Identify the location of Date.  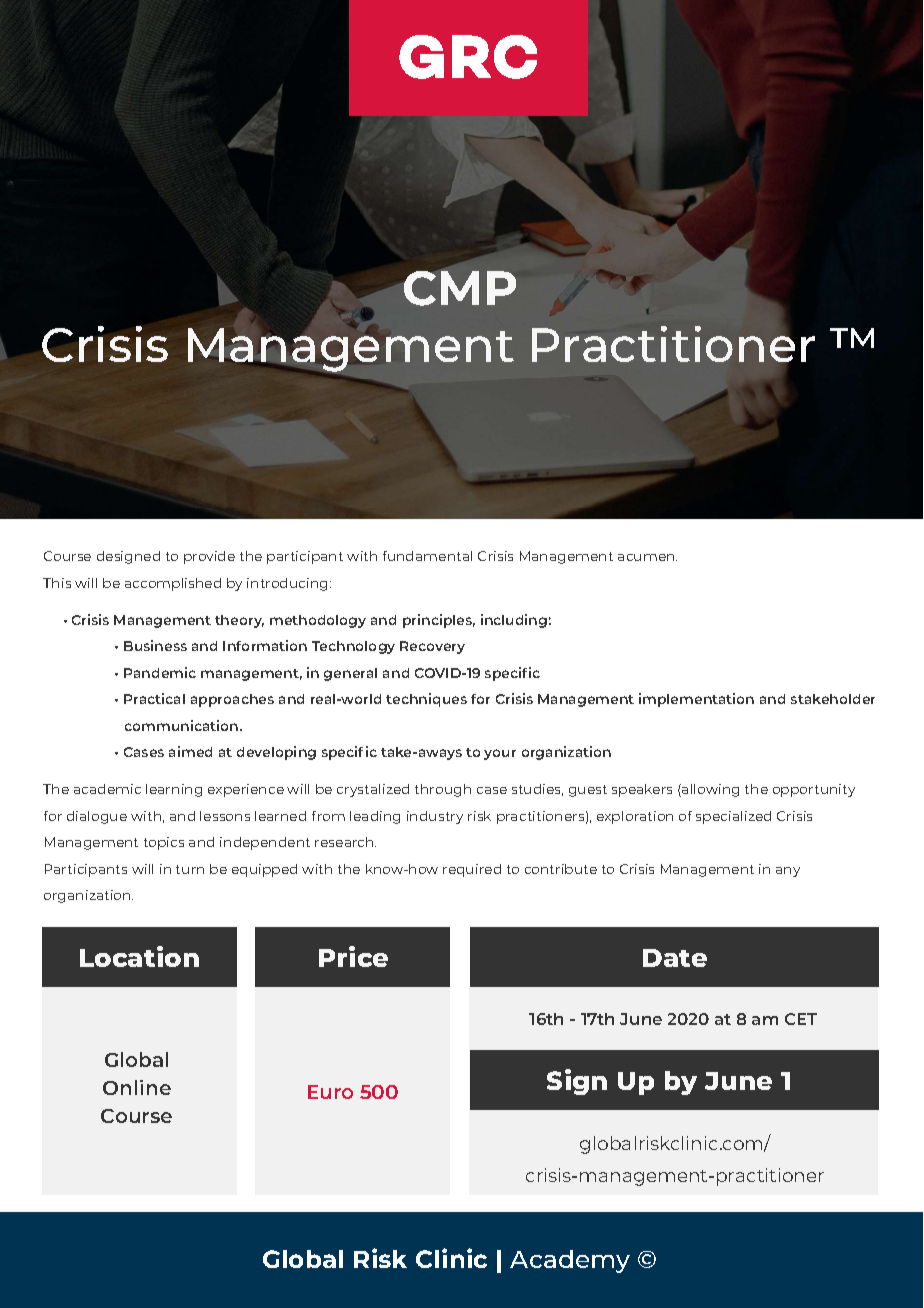
(675, 958).
